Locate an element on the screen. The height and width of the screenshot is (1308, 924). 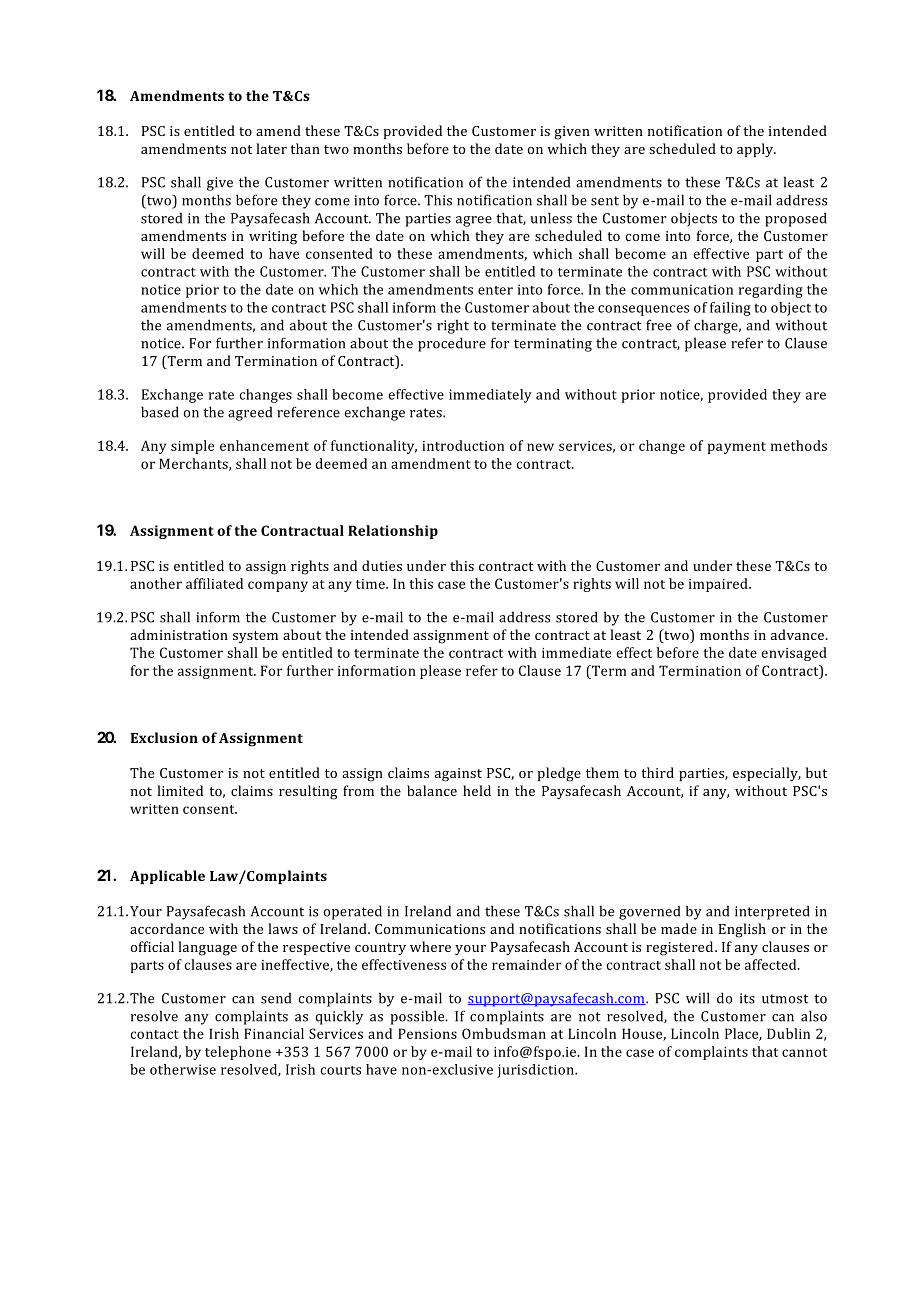
apply is located at coordinates (756, 150).
